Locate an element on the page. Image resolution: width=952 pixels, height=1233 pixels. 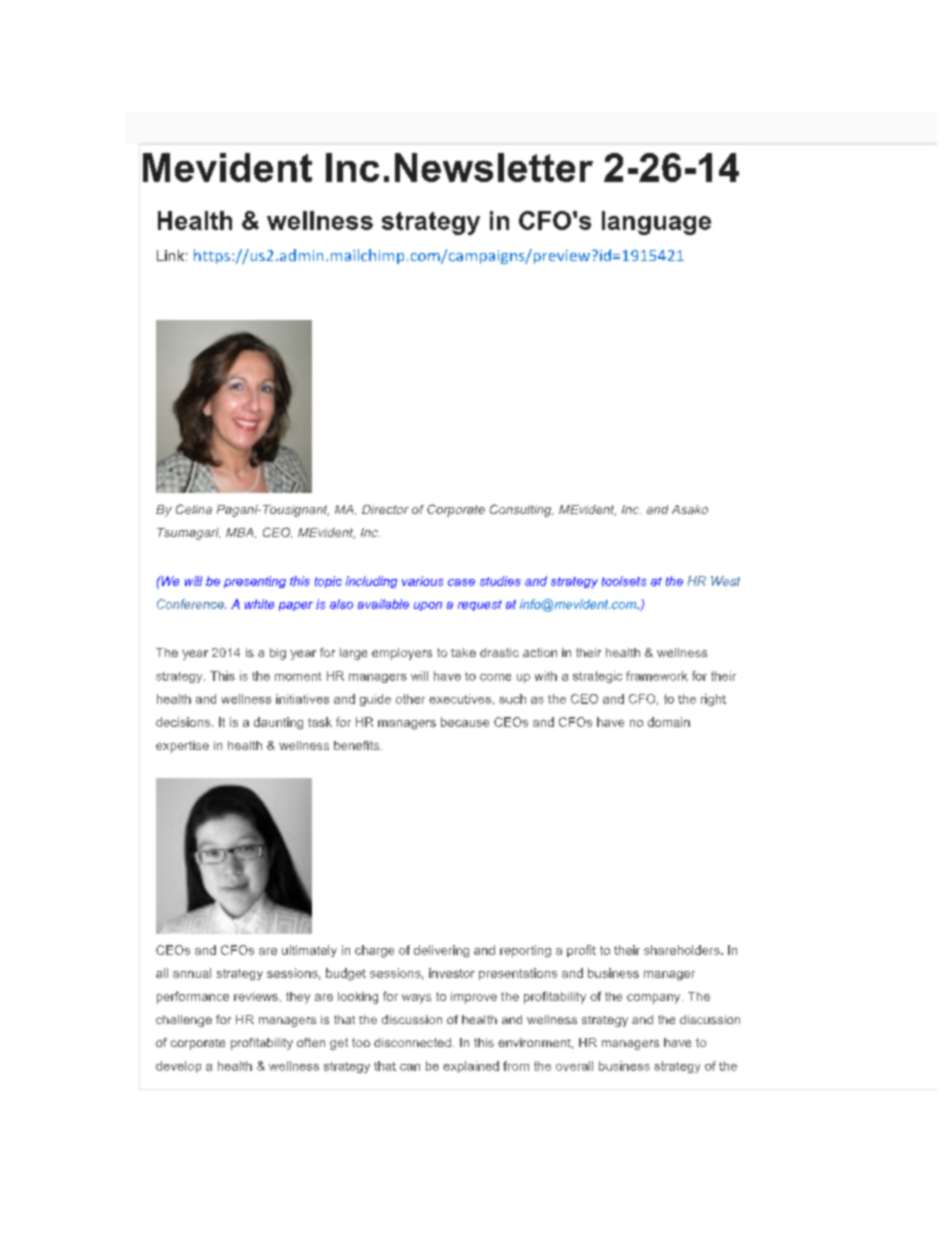
Link is located at coordinates (170, 255).
